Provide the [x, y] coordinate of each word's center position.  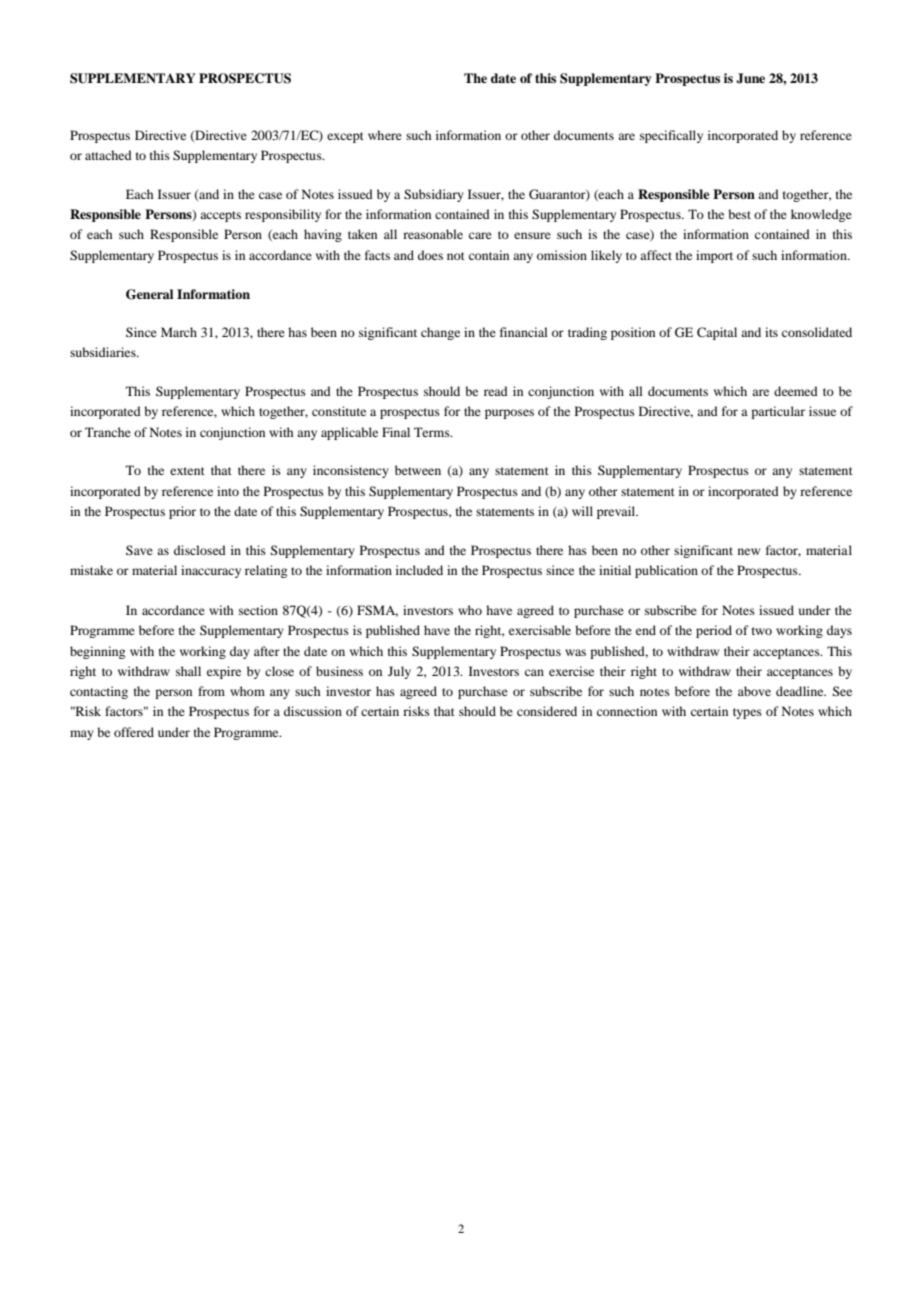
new [749, 551]
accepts [220, 216]
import [714, 256]
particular [778, 412]
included [419, 570]
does [430, 255]
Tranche [108, 432]
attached [108, 155]
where [385, 135]
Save [139, 550]
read [496, 391]
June [750, 78]
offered [134, 732]
